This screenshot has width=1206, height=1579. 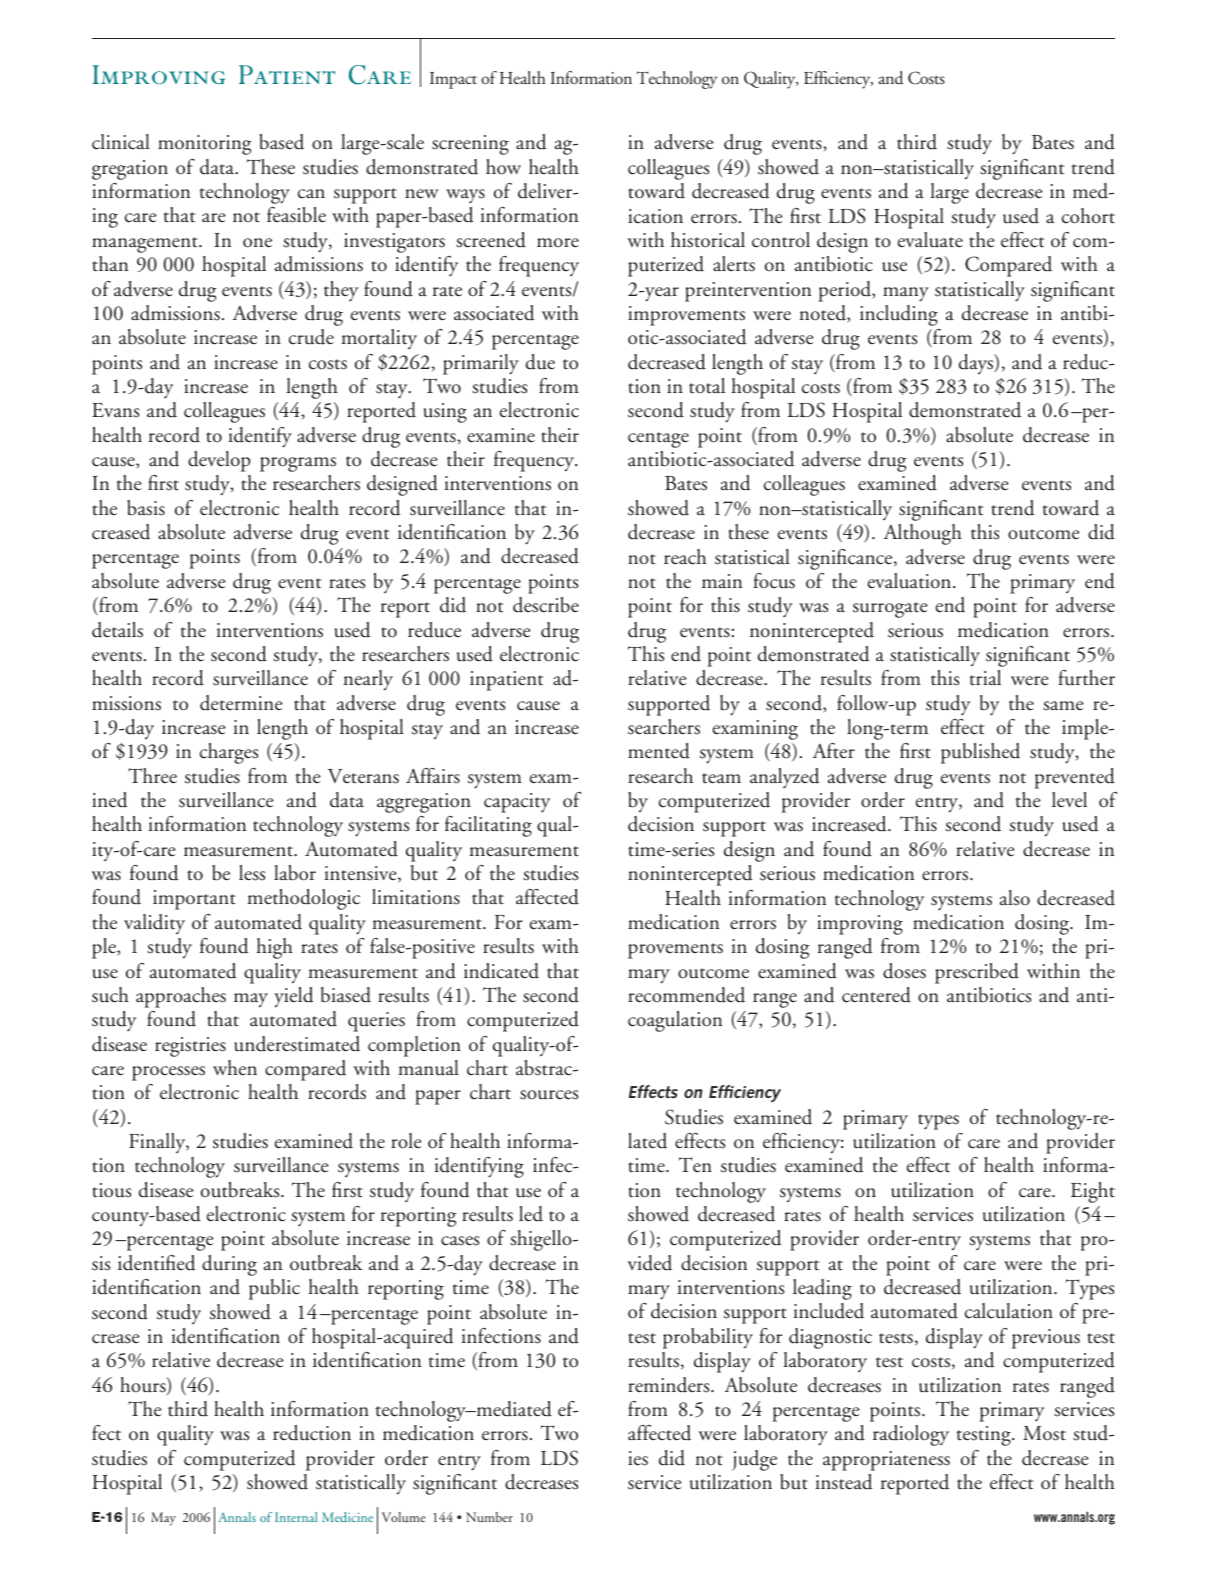 What do you see at coordinates (686, 995) in the screenshot?
I see `recommended` at bounding box center [686, 995].
